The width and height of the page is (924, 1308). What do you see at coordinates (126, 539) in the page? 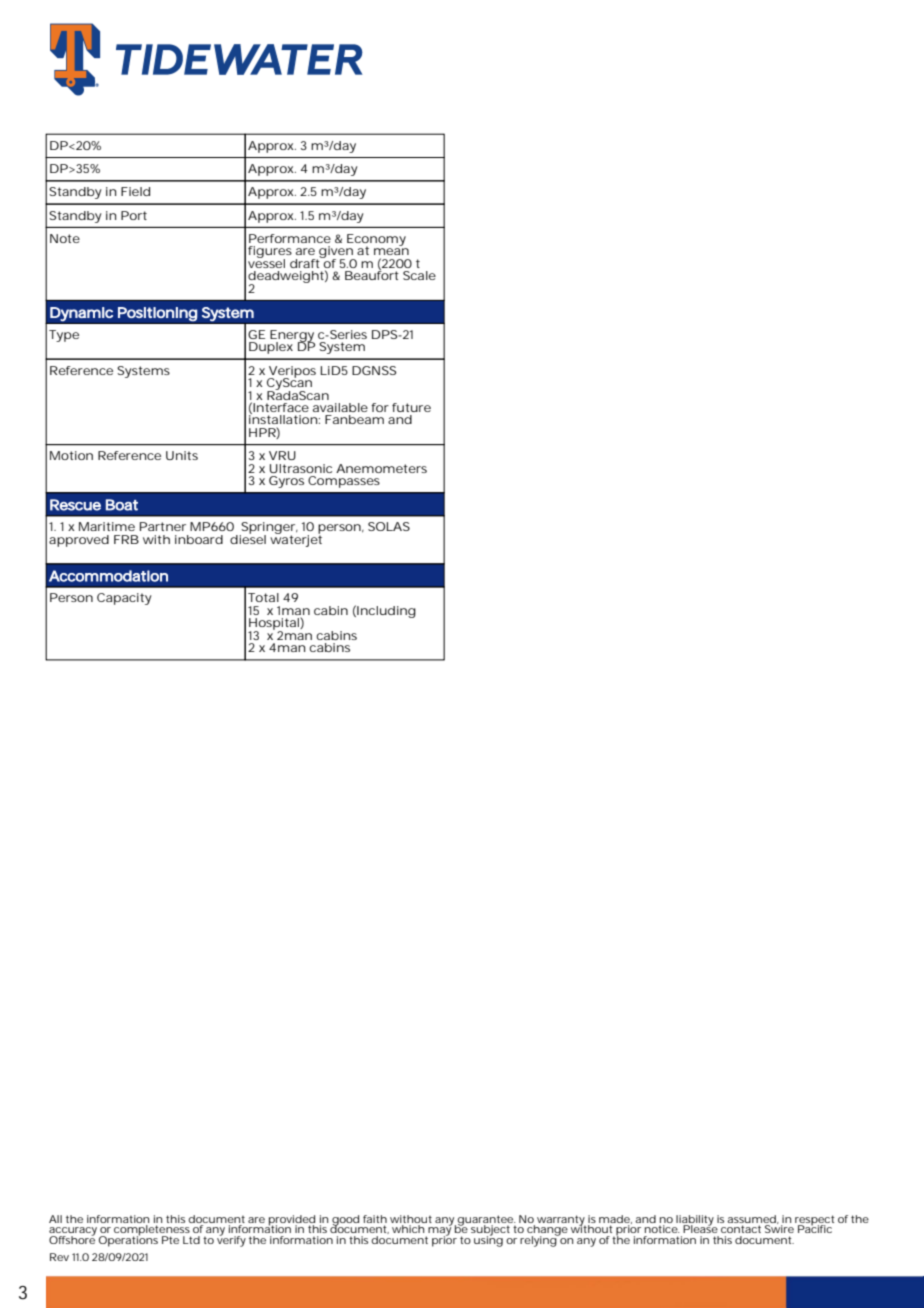
I see `FRB` at bounding box center [126, 539].
